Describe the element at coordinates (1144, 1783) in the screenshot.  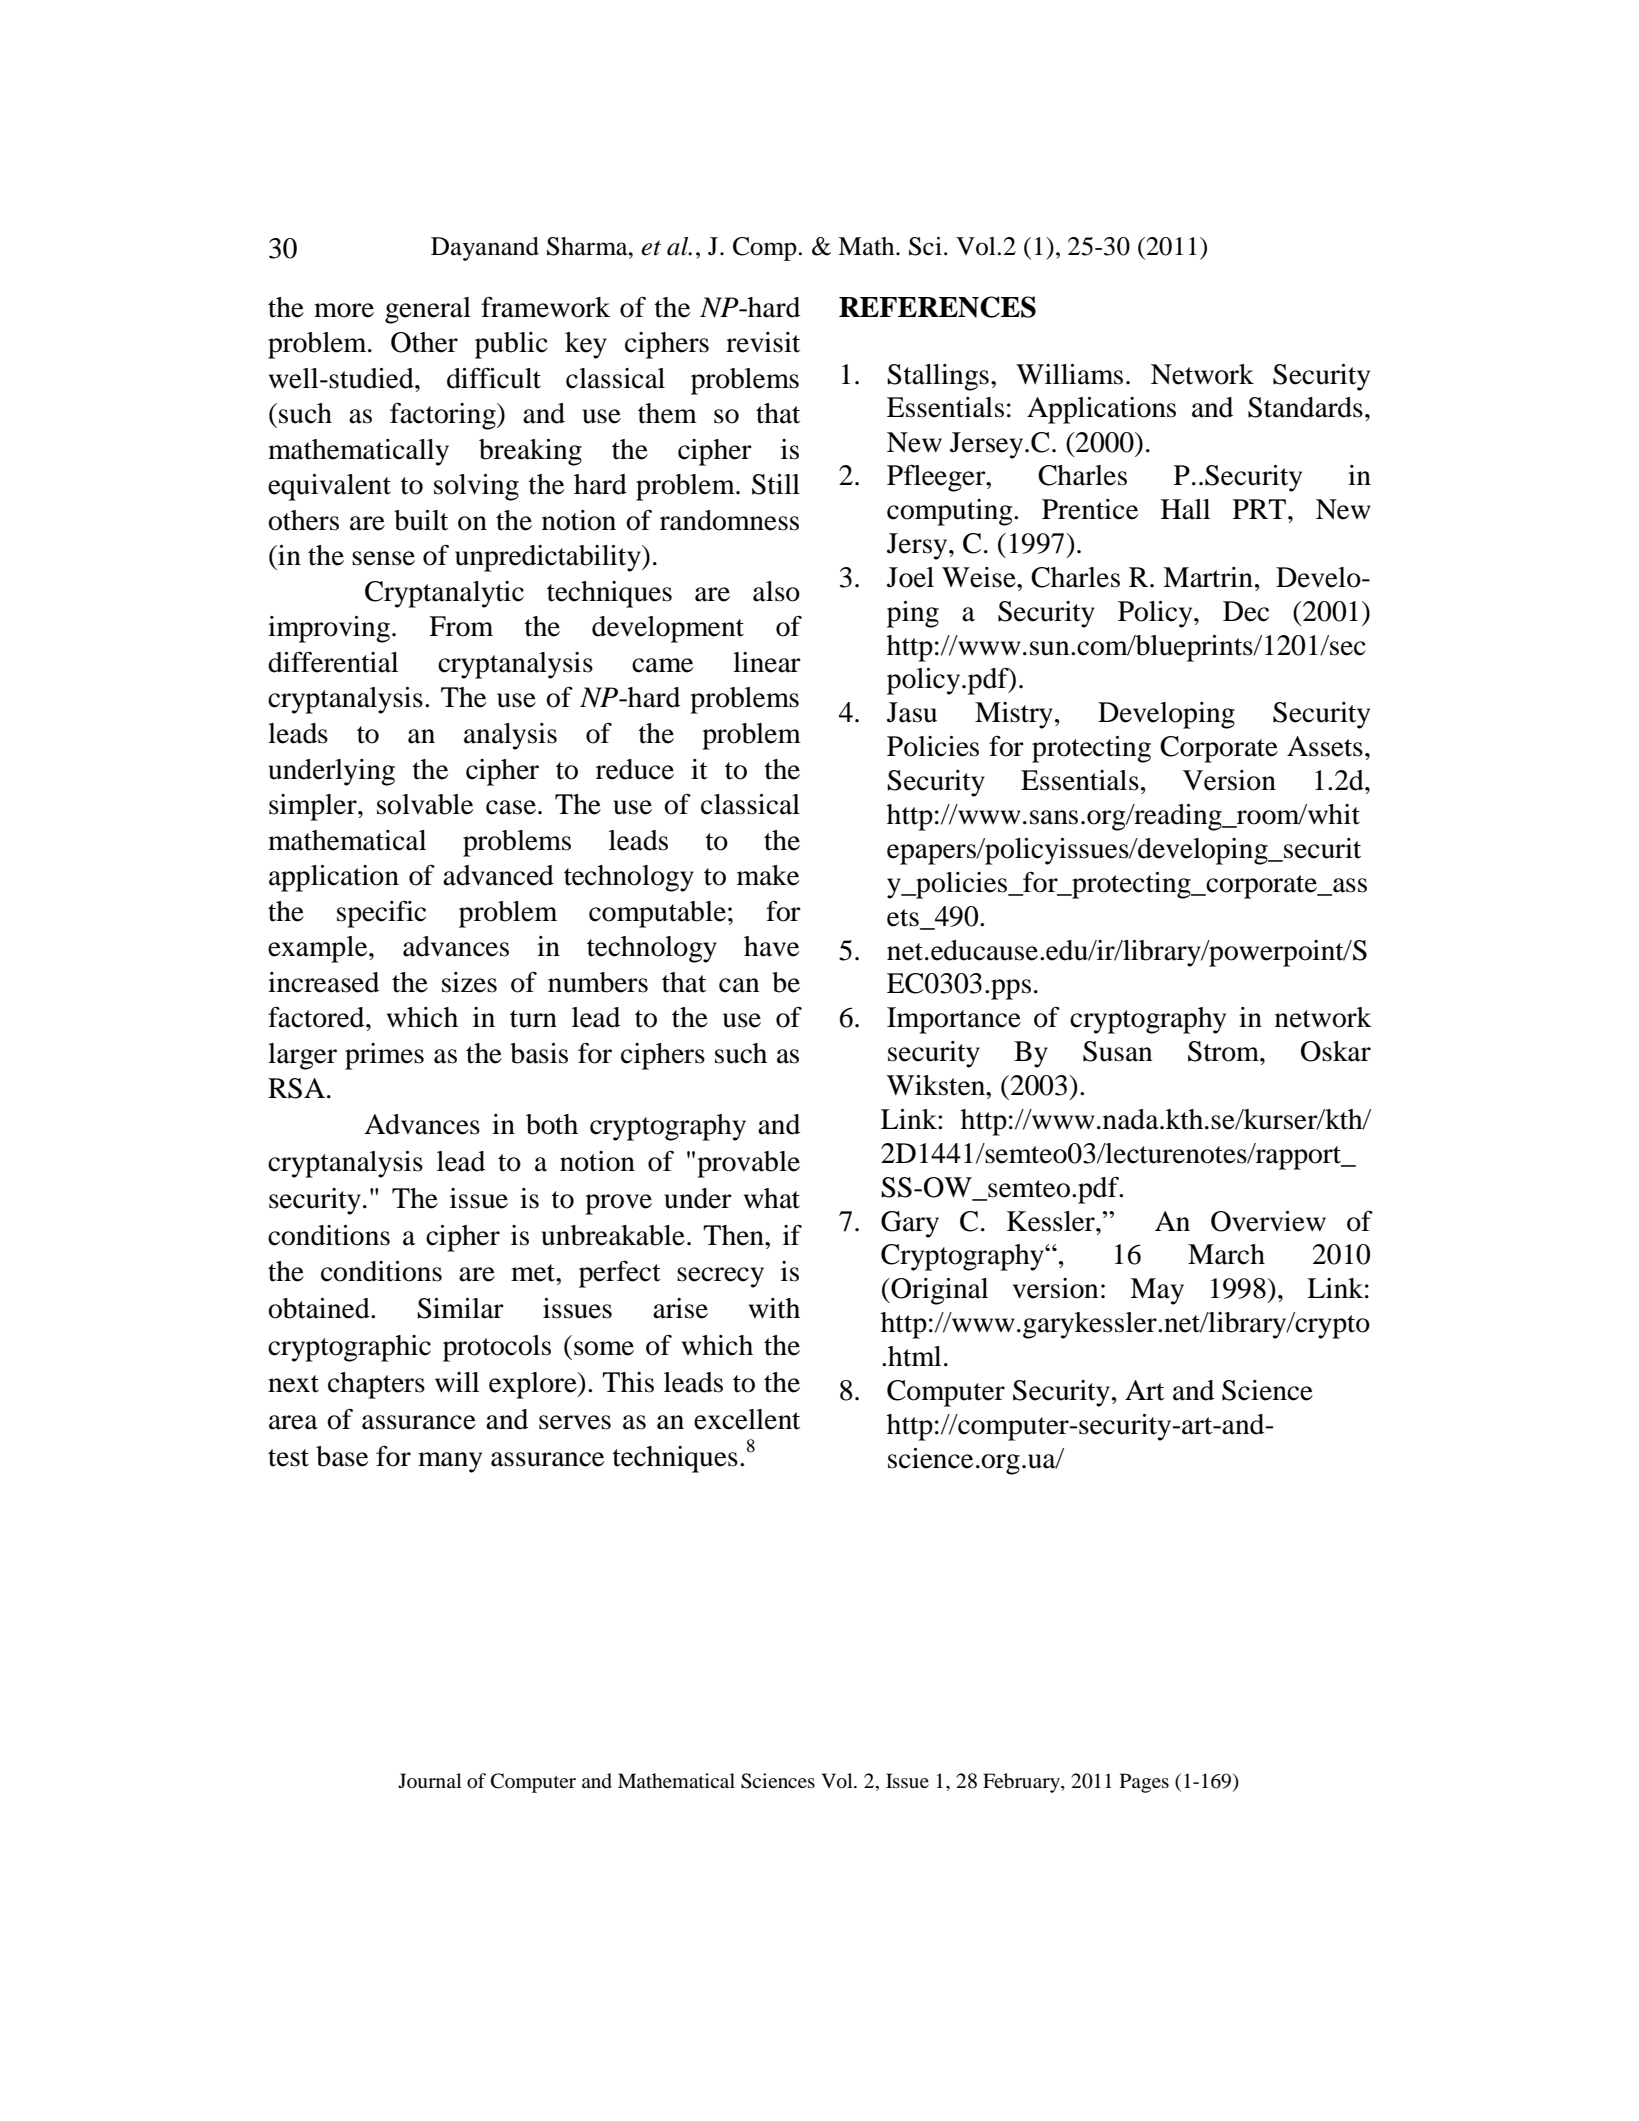
I see `Pages` at that location.
